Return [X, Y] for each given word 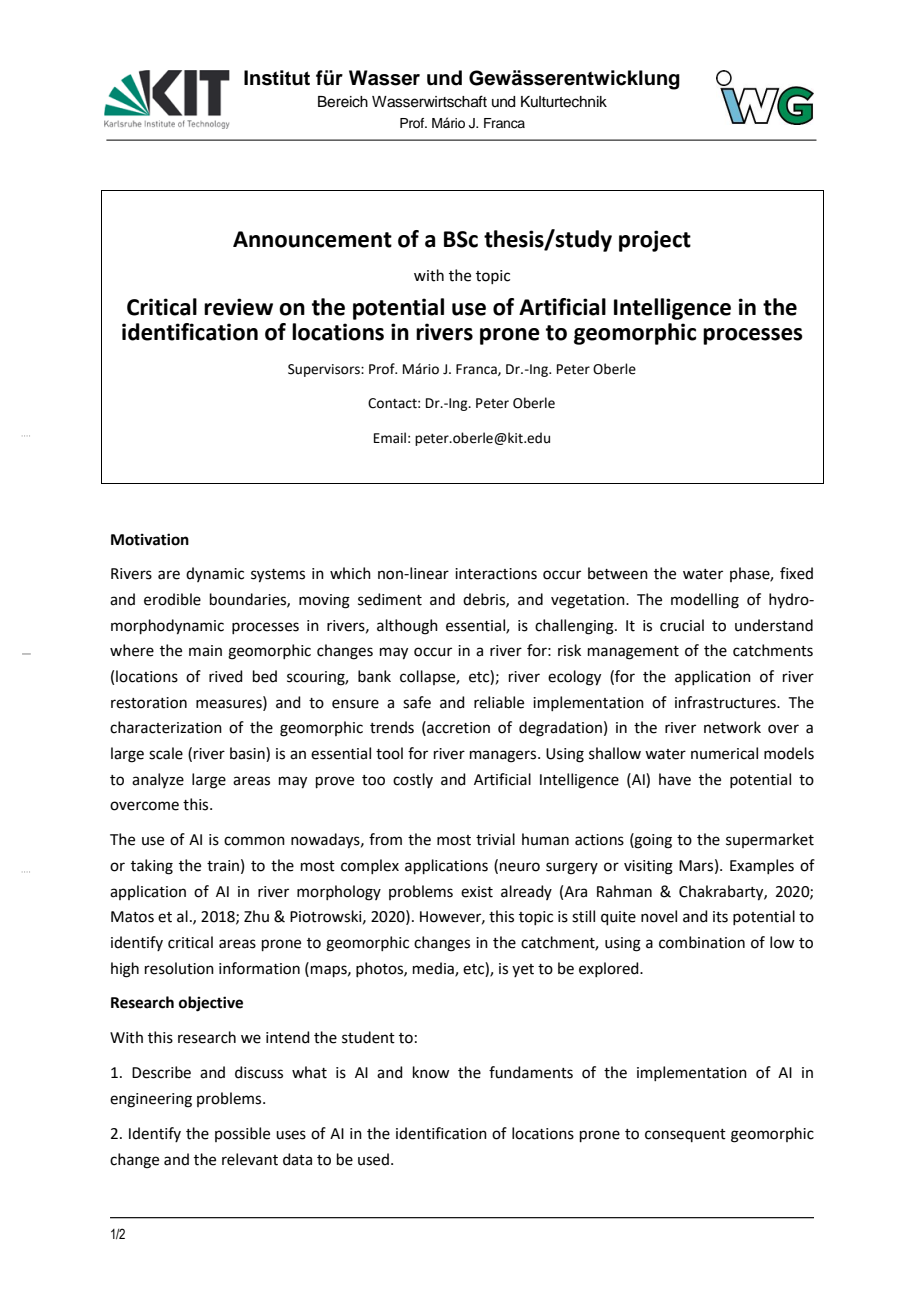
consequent [685, 1135]
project [655, 241]
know [431, 1072]
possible [242, 1134]
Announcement [312, 239]
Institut [277, 78]
